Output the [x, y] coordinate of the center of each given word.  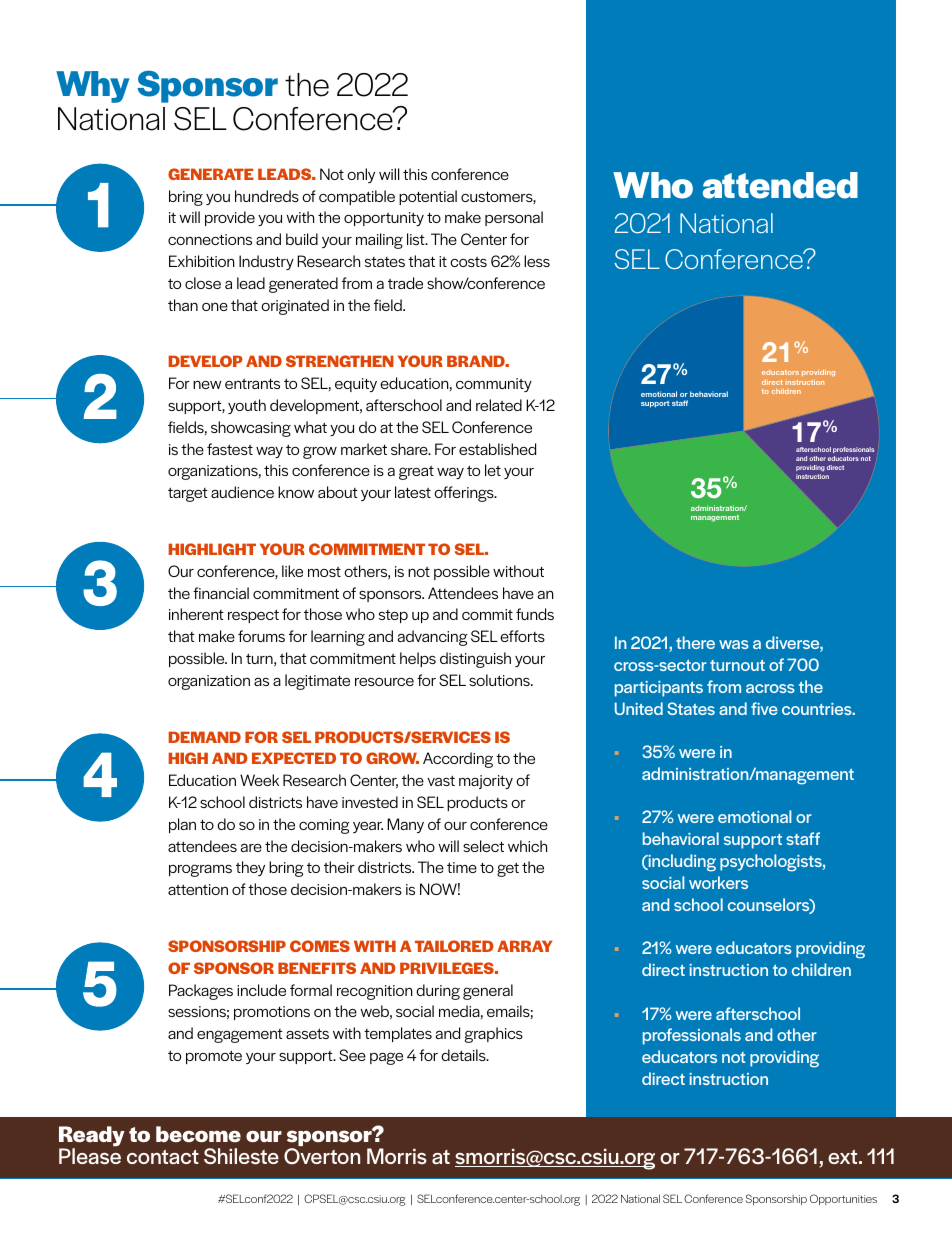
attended [780, 185]
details [464, 1055]
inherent [196, 614]
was [734, 644]
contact [163, 1157]
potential [428, 197]
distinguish [475, 660]
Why [92, 87]
